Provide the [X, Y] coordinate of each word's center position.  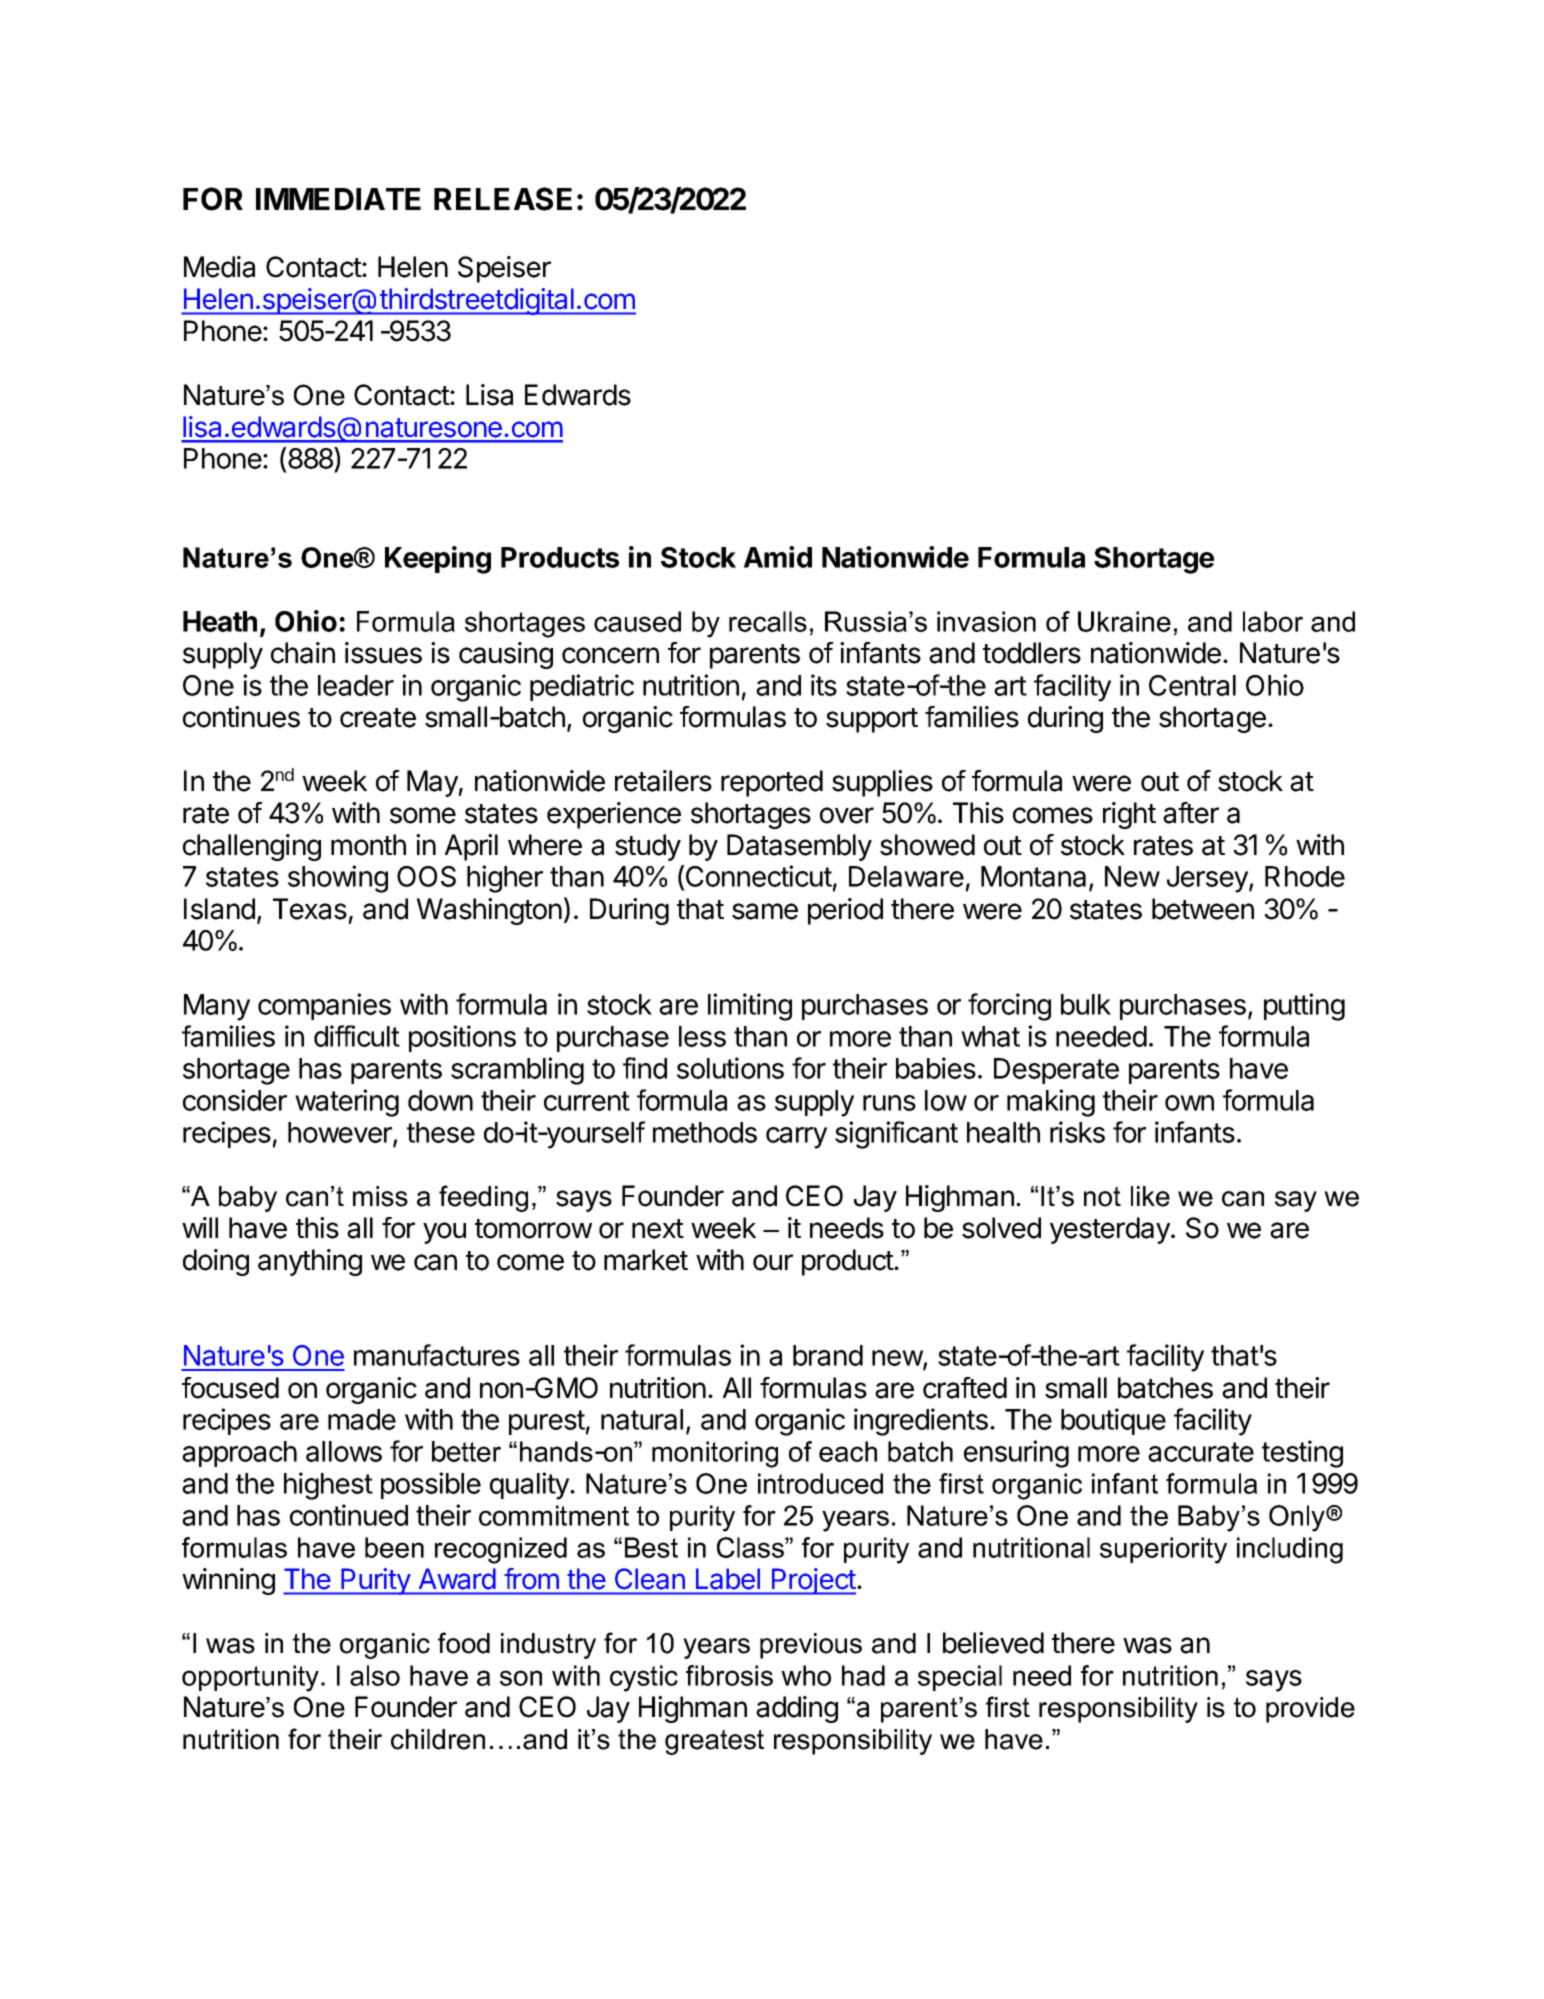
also [375, 1675]
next [658, 1229]
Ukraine [1124, 621]
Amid [778, 557]
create [378, 718]
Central [1192, 685]
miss [380, 1196]
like [1150, 1196]
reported [772, 783]
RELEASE [503, 199]
